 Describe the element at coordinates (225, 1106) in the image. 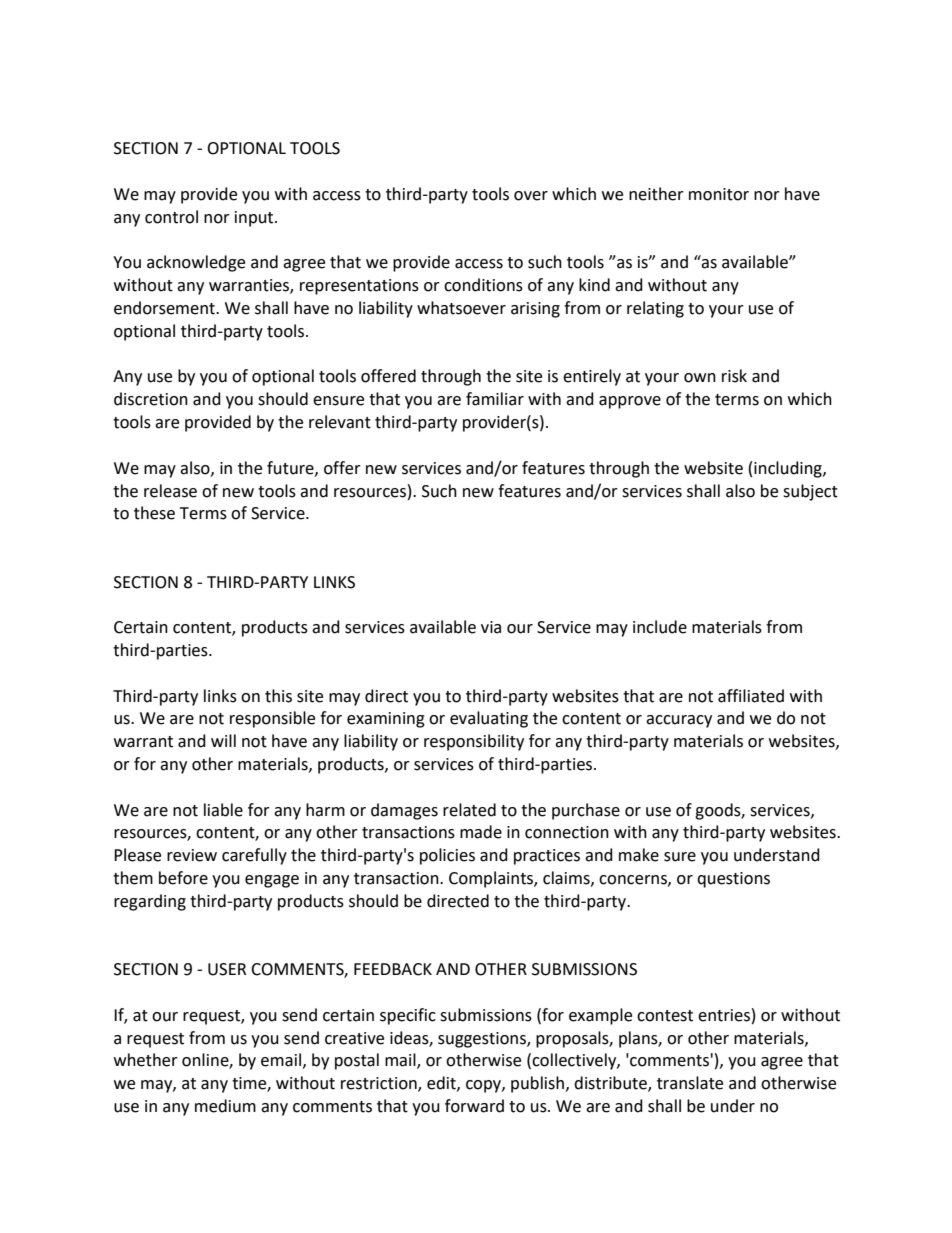

I see `medium` at that location.
